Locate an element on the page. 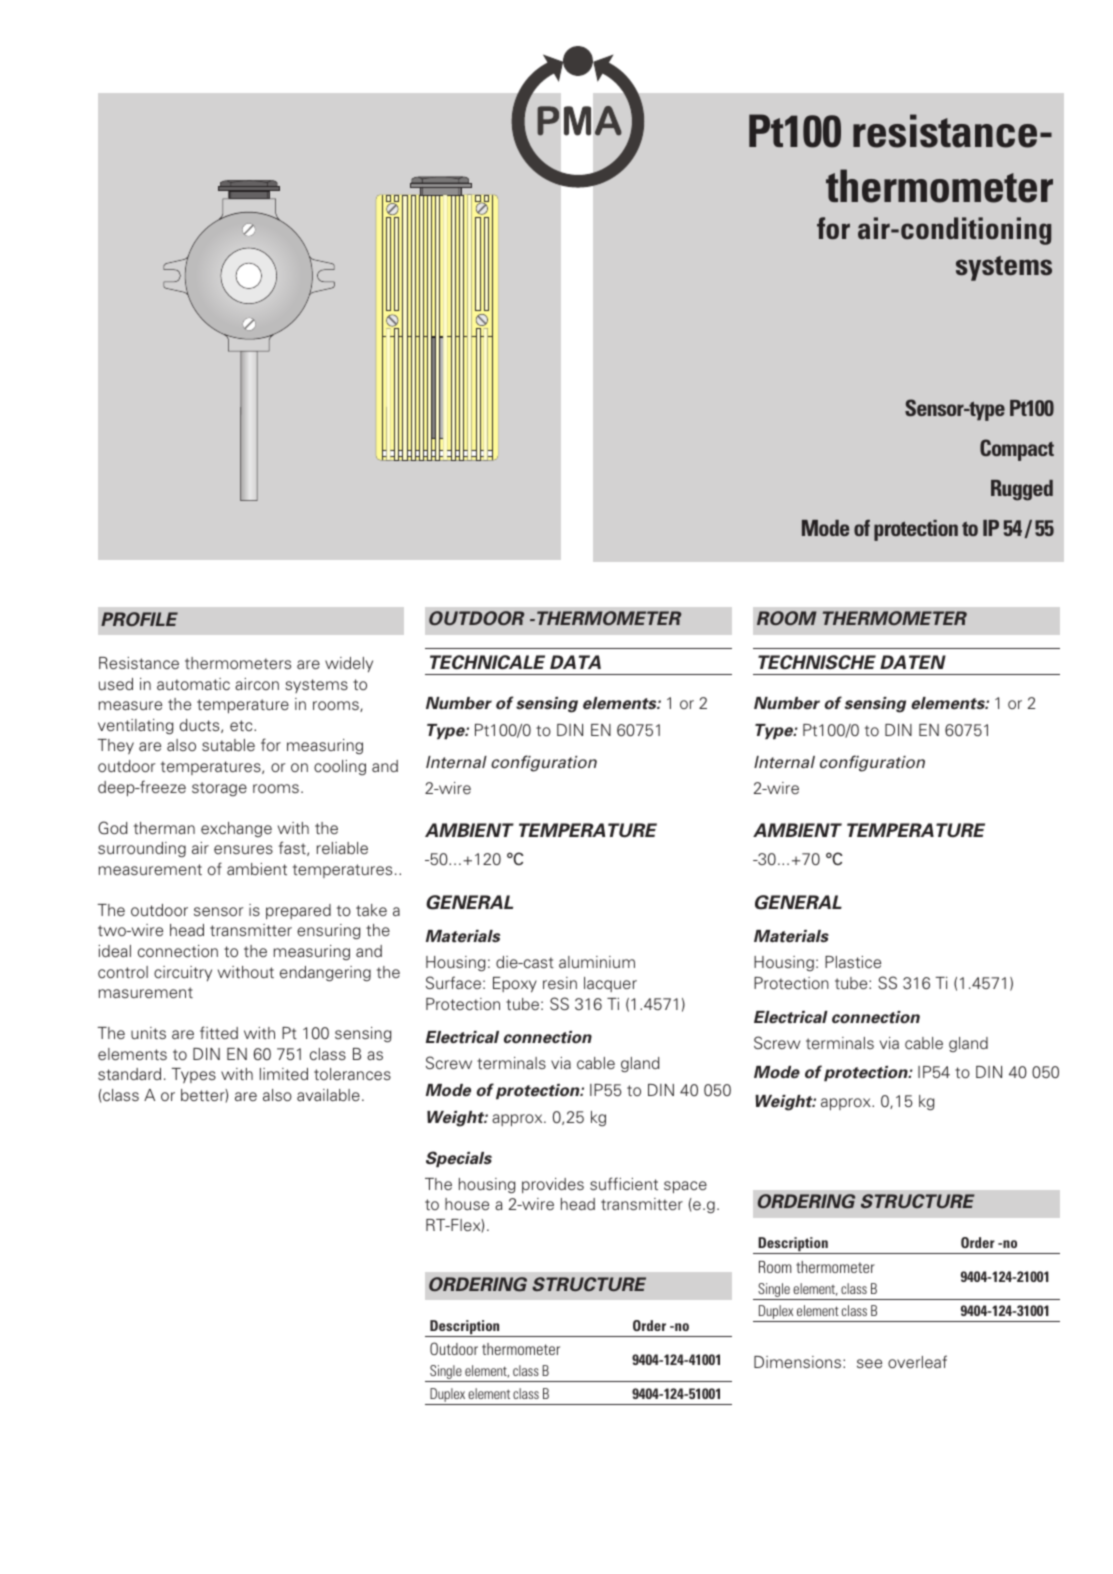 The image size is (1113, 1574). house is located at coordinates (467, 1204).
